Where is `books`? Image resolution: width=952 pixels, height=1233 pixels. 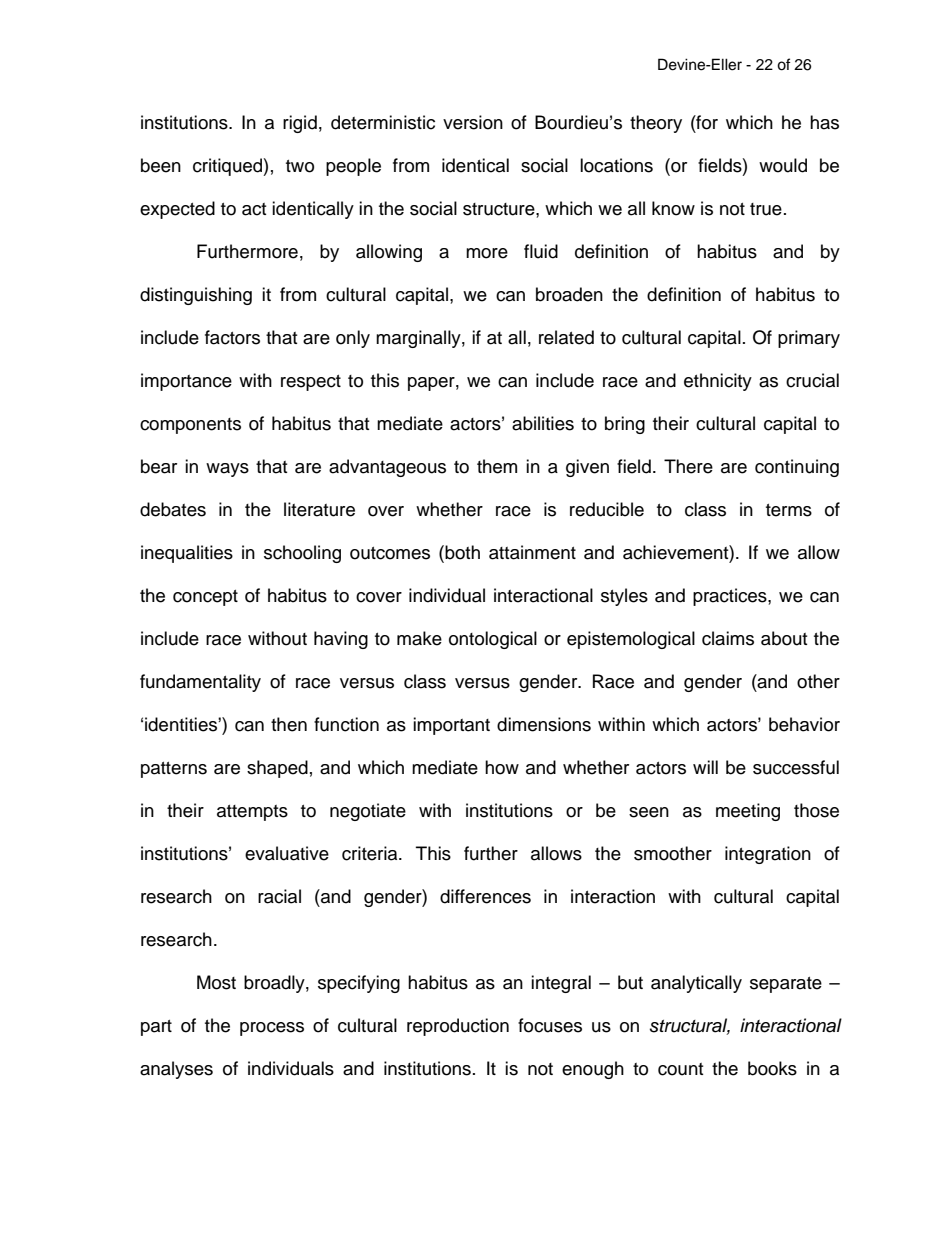 books is located at coordinates (772, 1068).
